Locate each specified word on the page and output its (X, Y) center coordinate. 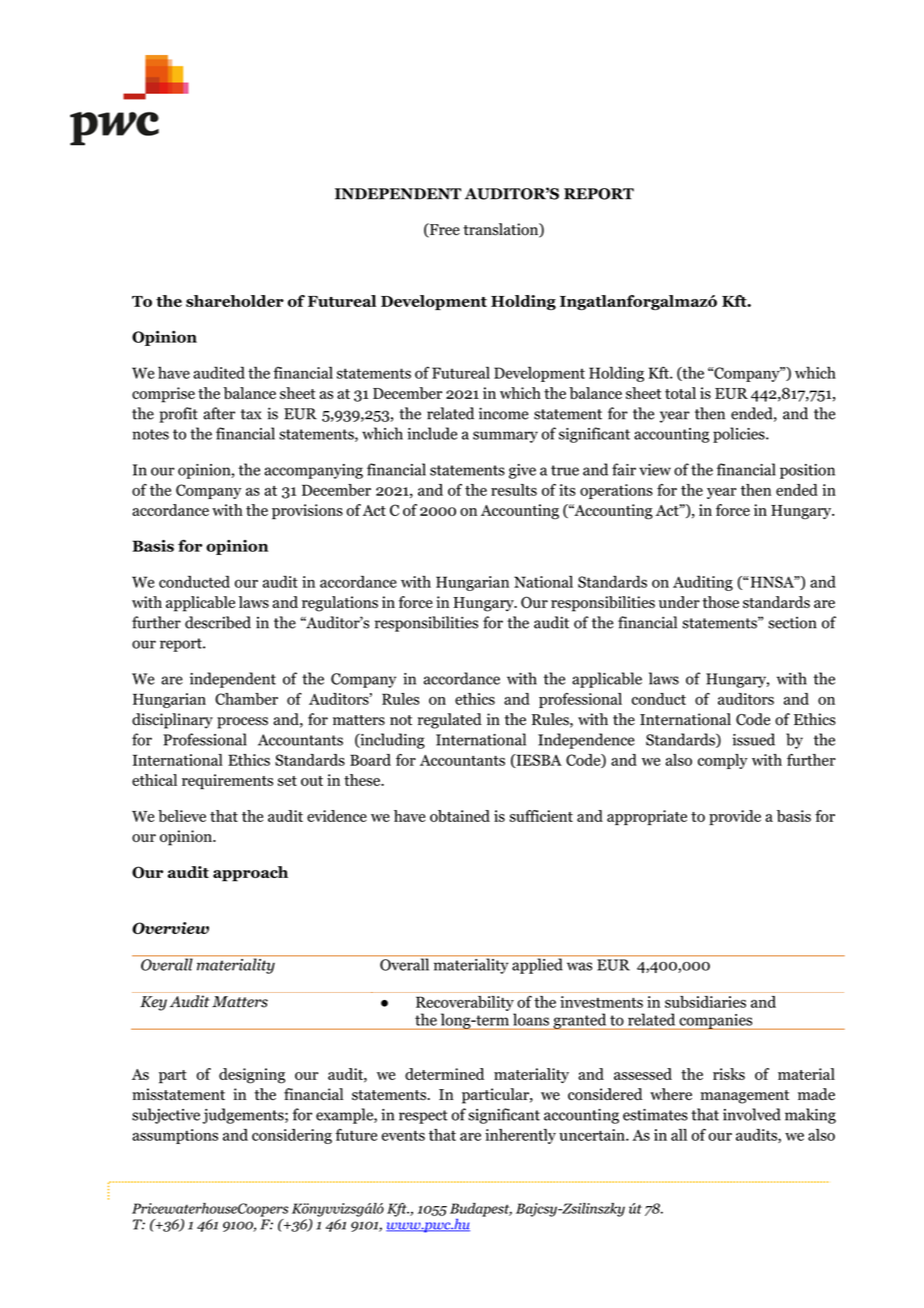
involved (752, 1114)
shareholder (235, 301)
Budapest (481, 1210)
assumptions (175, 1136)
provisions (307, 512)
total (680, 393)
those (720, 602)
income (504, 413)
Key (153, 1003)
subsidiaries (705, 1002)
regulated (450, 721)
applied (537, 965)
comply (723, 761)
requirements (227, 781)
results (514, 490)
